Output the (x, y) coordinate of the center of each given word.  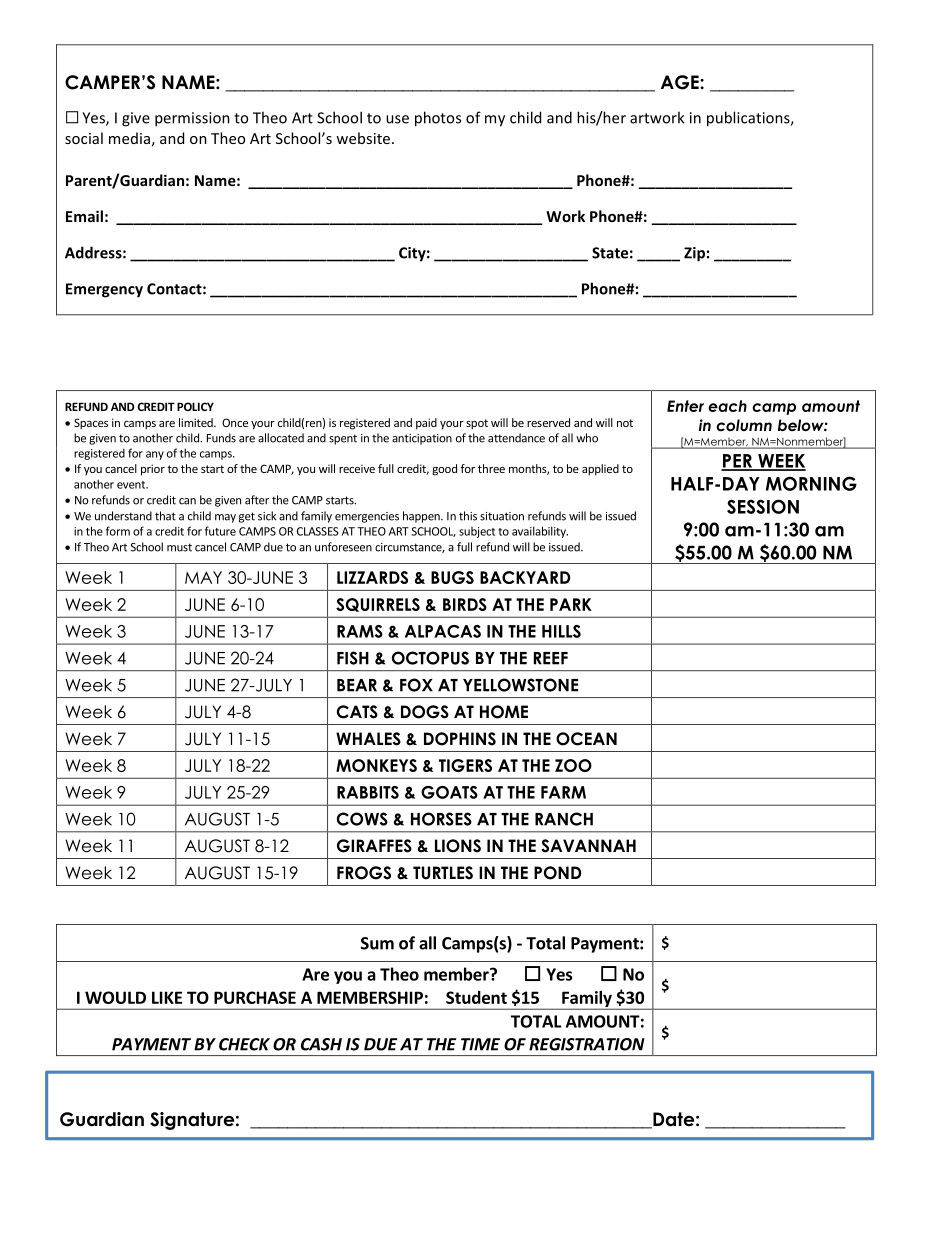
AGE (681, 82)
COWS (362, 819)
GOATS (449, 792)
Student (476, 997)
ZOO (573, 765)
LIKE (167, 997)
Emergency (104, 290)
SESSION (763, 506)
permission (192, 119)
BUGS (452, 577)
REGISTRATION (587, 1044)
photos (438, 119)
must (179, 547)
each (727, 406)
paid (426, 424)
